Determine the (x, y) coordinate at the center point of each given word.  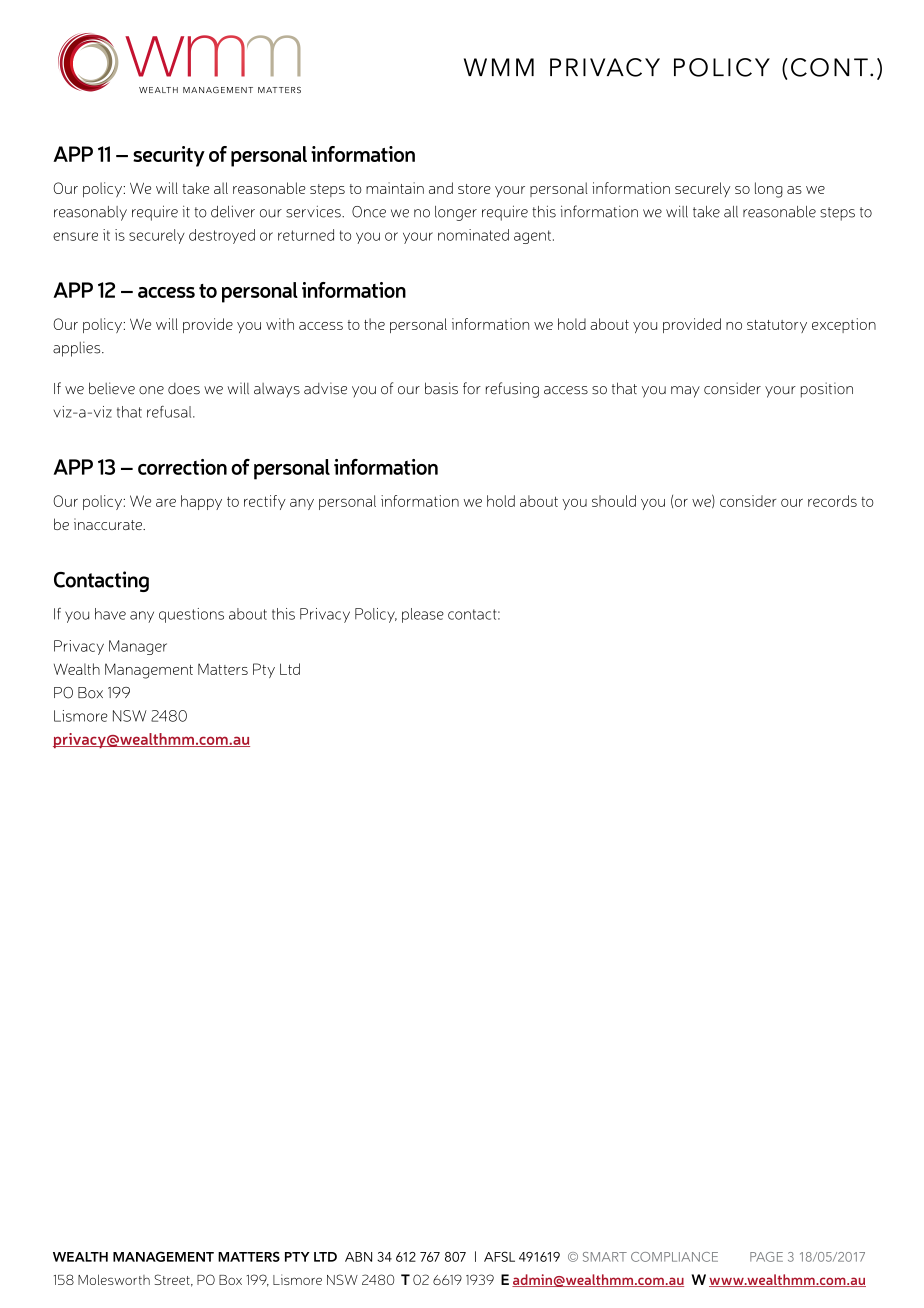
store (474, 189)
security (169, 156)
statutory (777, 326)
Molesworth (114, 1279)
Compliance (674, 1257)
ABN (358, 1257)
